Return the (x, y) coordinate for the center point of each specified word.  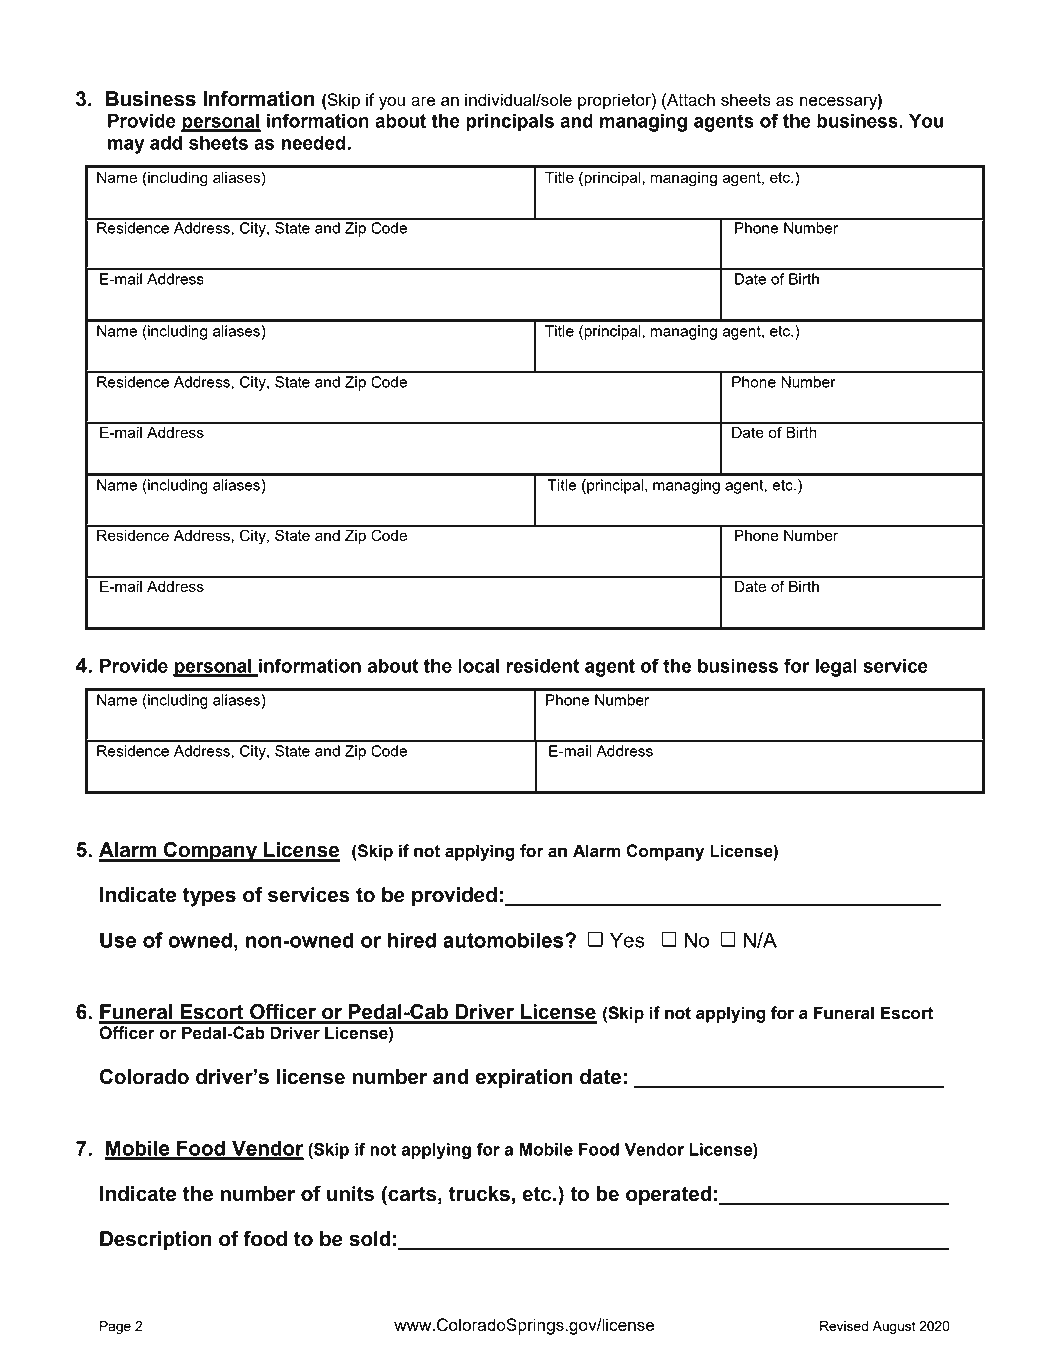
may (126, 146)
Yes (627, 940)
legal (836, 667)
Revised (844, 1326)
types (209, 897)
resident (542, 665)
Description (156, 1241)
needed (314, 142)
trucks (479, 1194)
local (479, 665)
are (423, 101)
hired (412, 940)
